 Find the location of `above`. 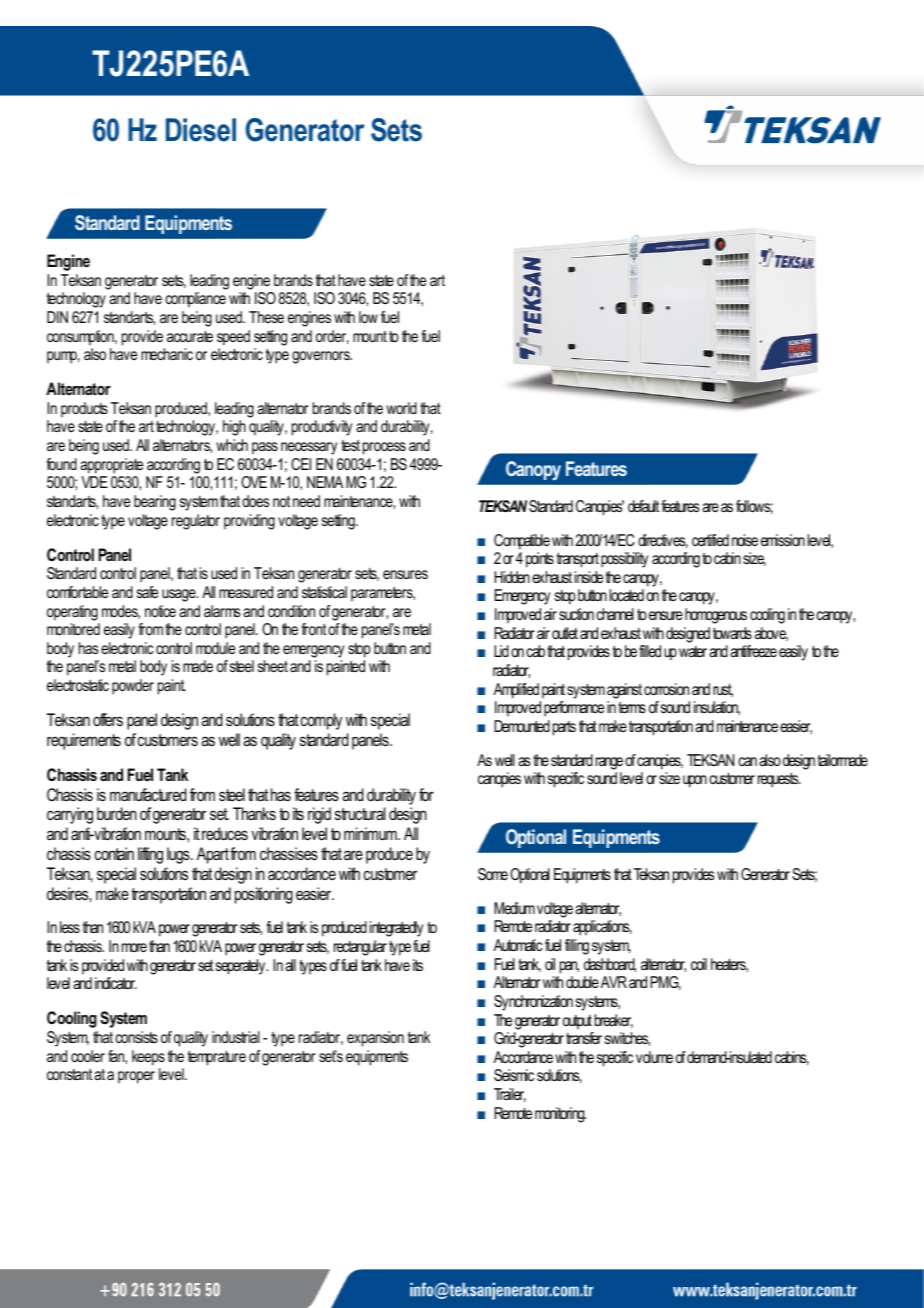

above is located at coordinates (771, 634).
